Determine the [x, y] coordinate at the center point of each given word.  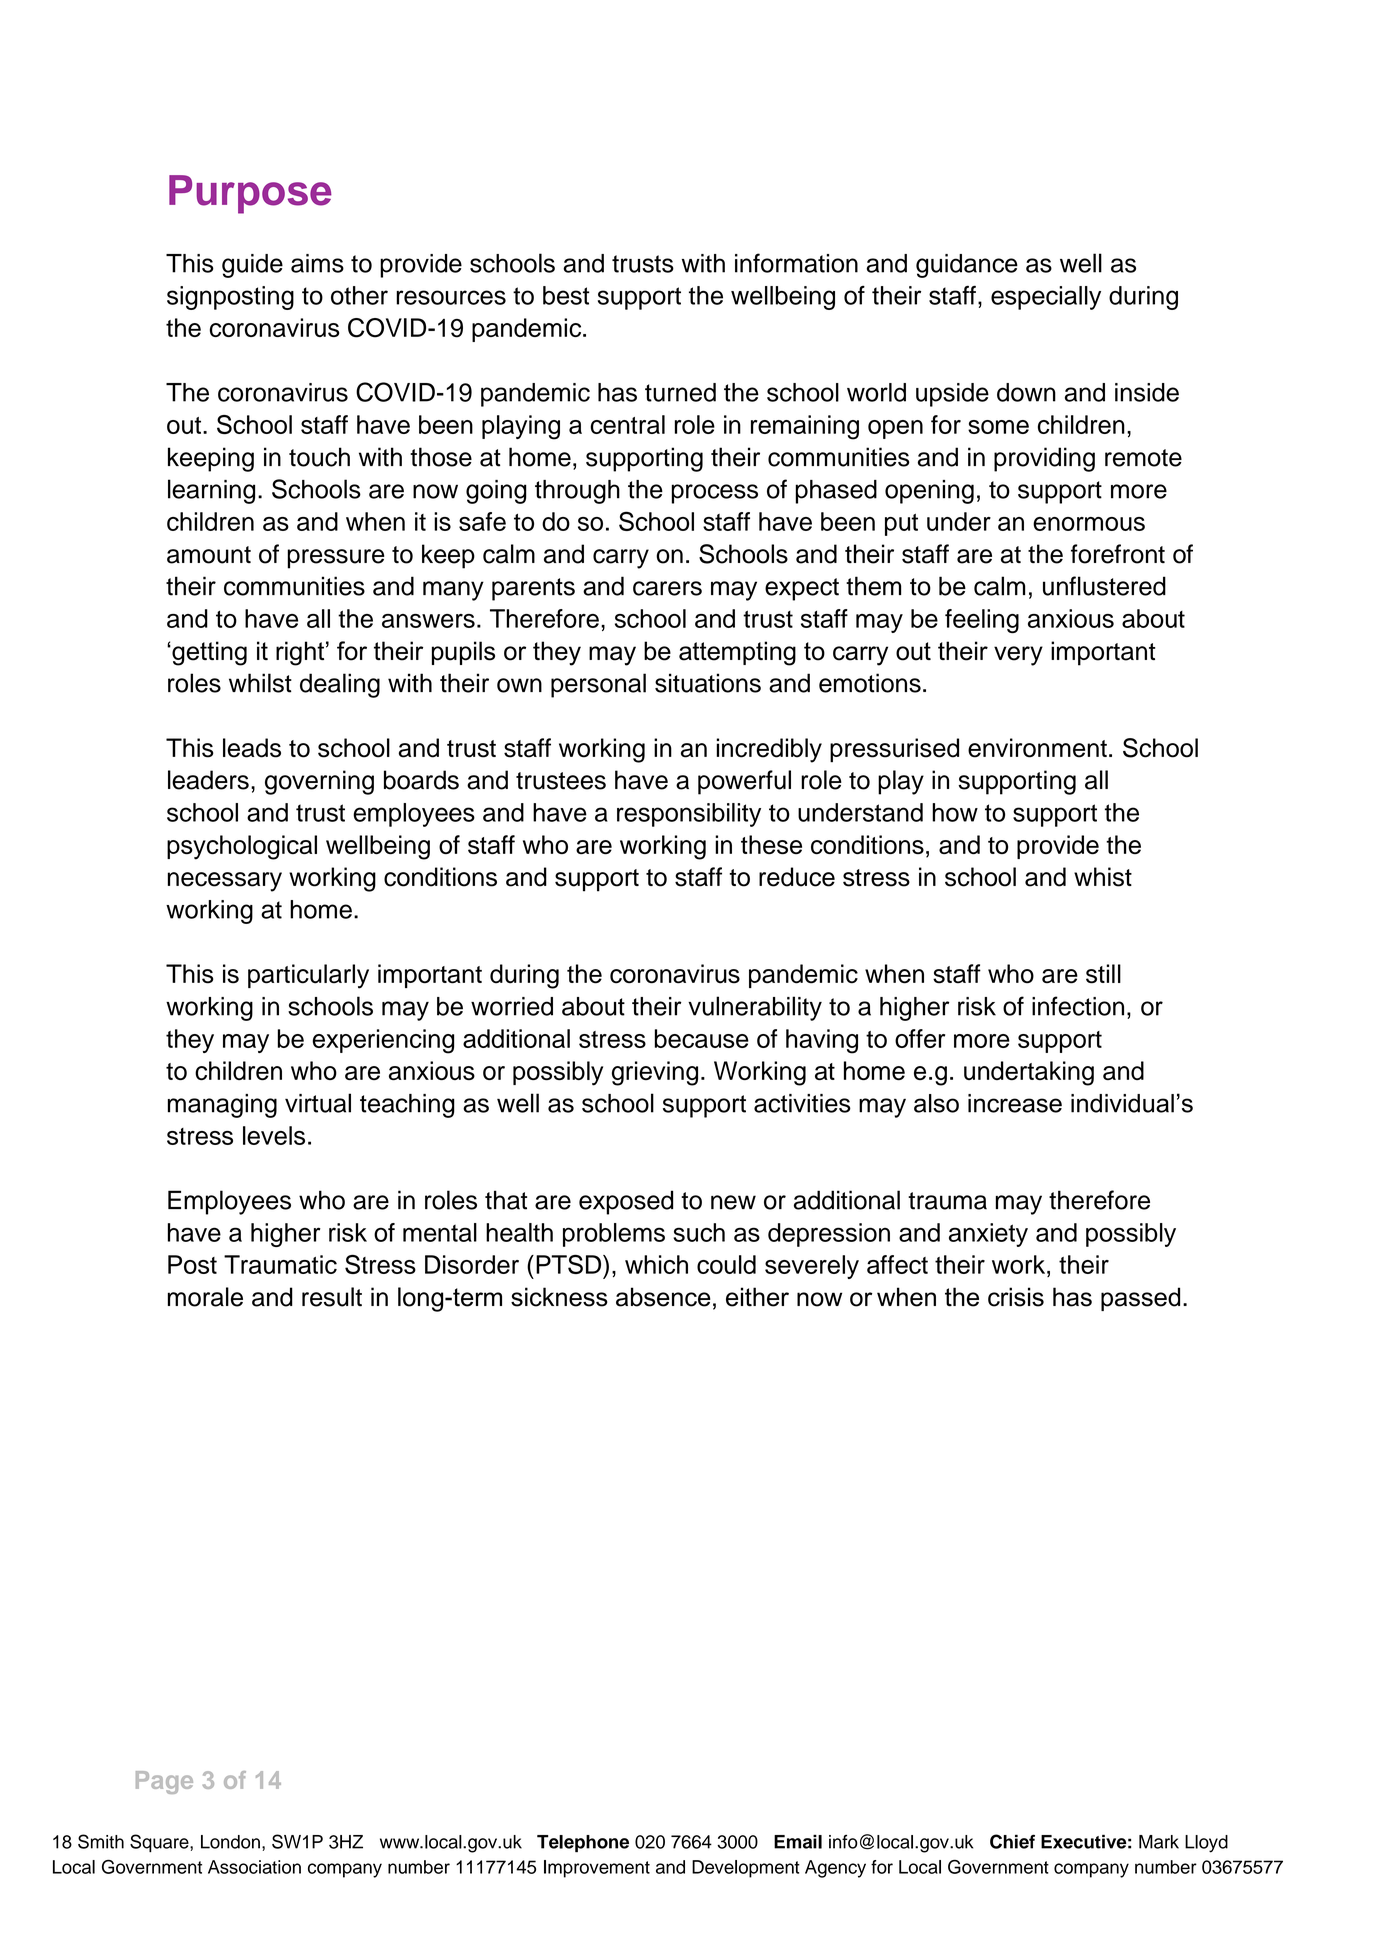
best [566, 295]
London [230, 1842]
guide [252, 266]
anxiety [988, 1235]
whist [1103, 877]
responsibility [689, 815]
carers [667, 588]
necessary [225, 882]
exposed [626, 1202]
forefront [1118, 554]
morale [205, 1297]
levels [274, 1135]
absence [663, 1297]
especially [1046, 298]
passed [1140, 1299]
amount [209, 555]
